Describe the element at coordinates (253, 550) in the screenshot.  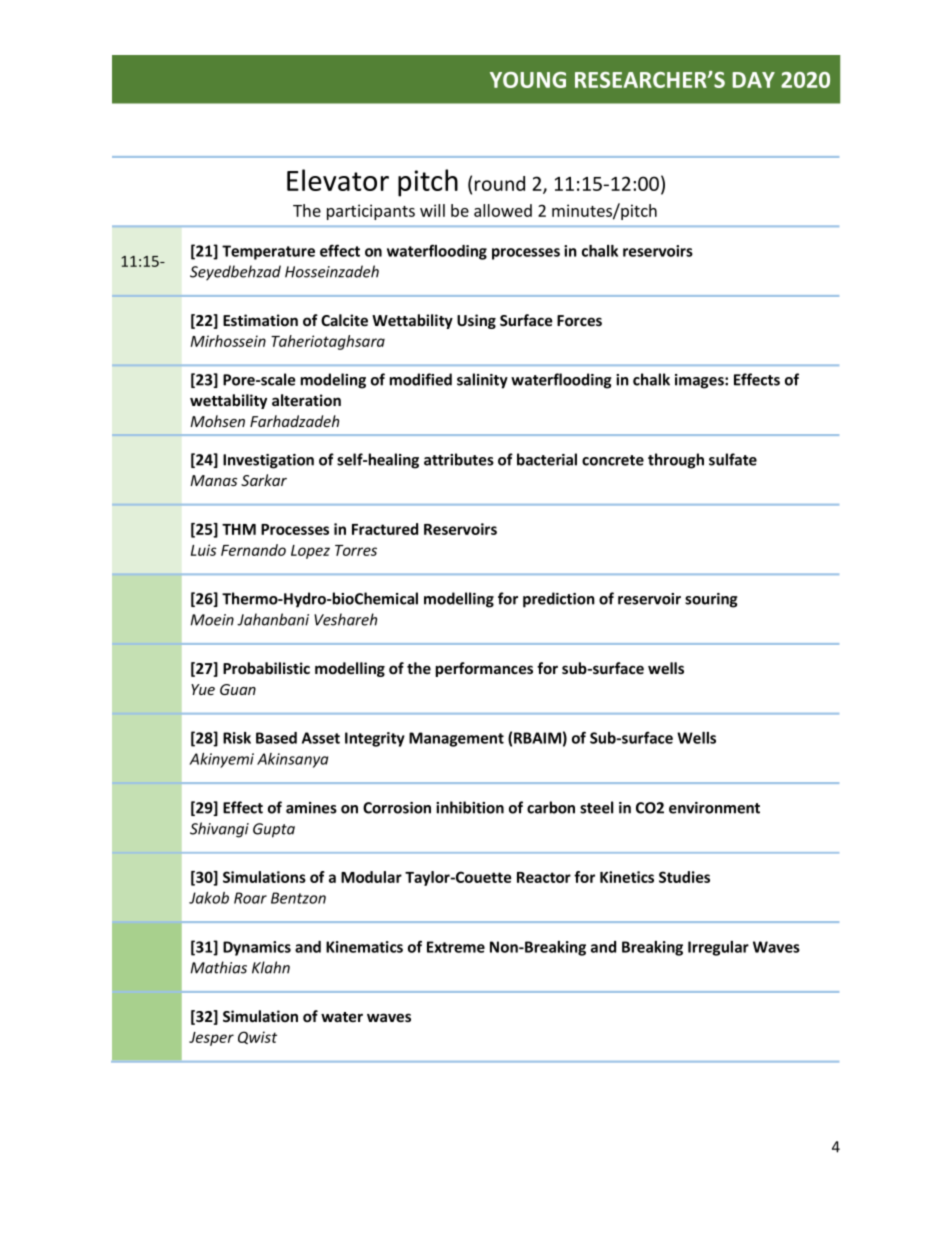
I see `Fernando` at that location.
